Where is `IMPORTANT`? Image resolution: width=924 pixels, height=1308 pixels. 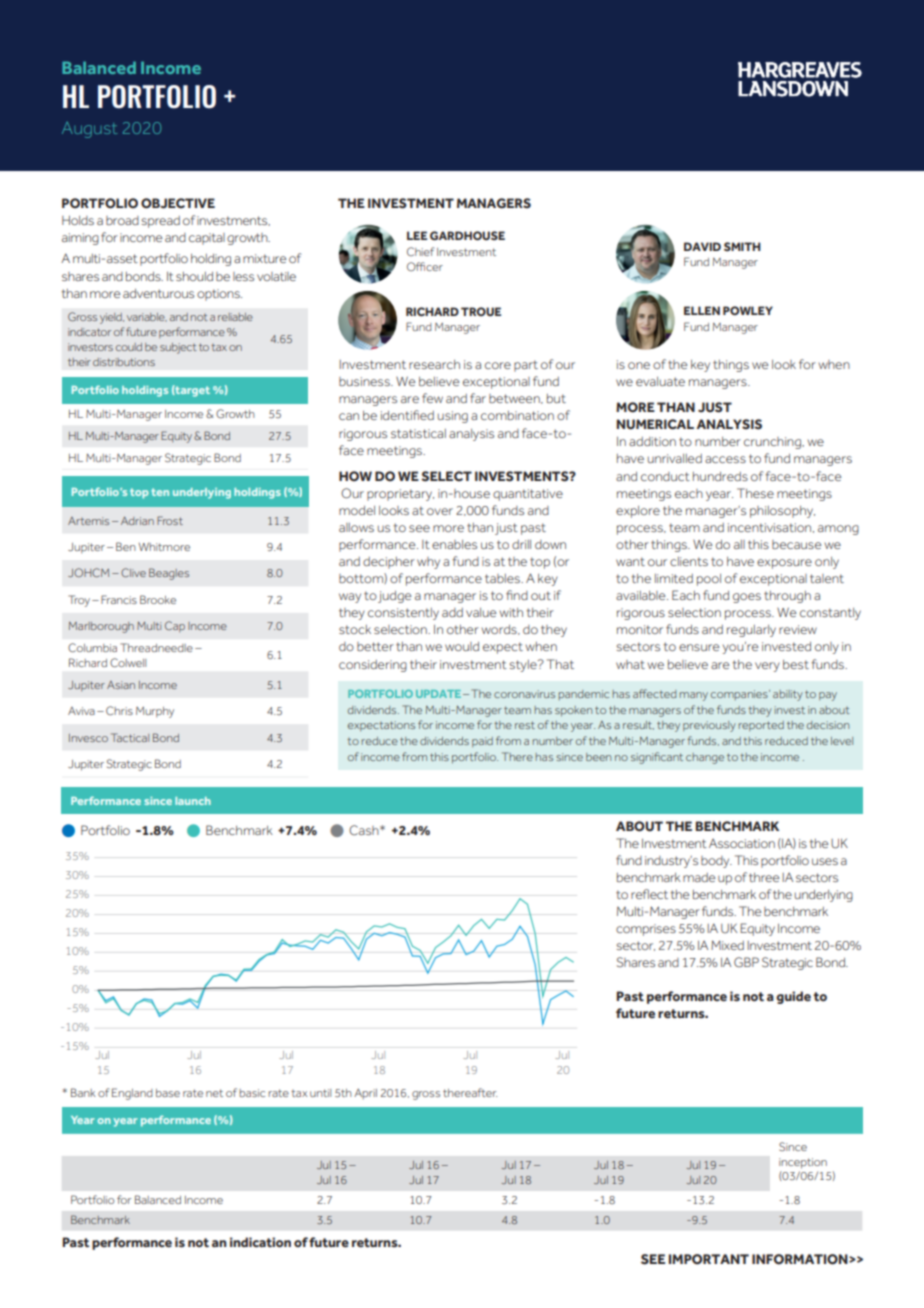
IMPORTANT is located at coordinates (709, 1259).
